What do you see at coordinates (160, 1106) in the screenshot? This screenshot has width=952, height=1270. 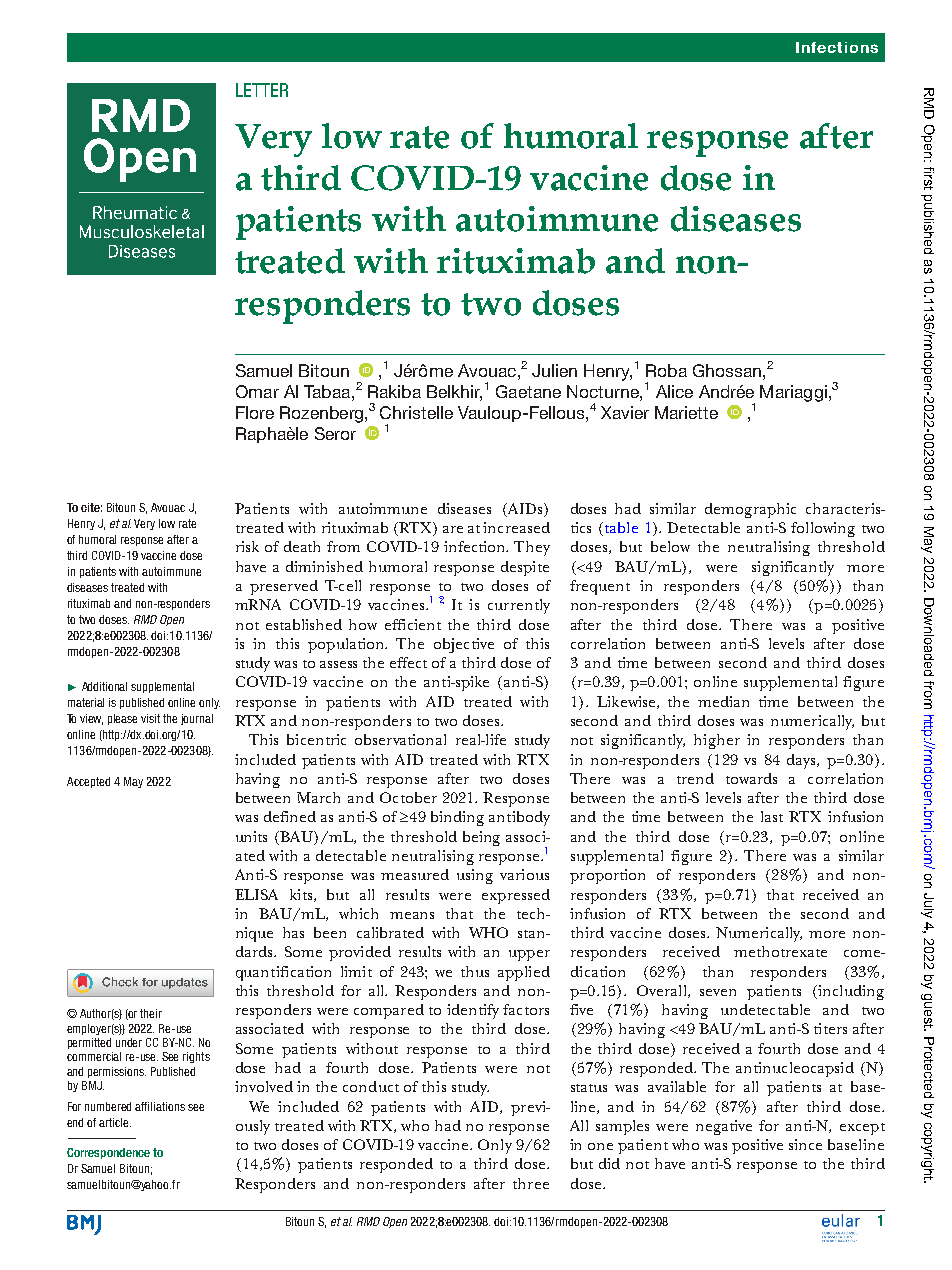 I see `affiliations` at bounding box center [160, 1106].
